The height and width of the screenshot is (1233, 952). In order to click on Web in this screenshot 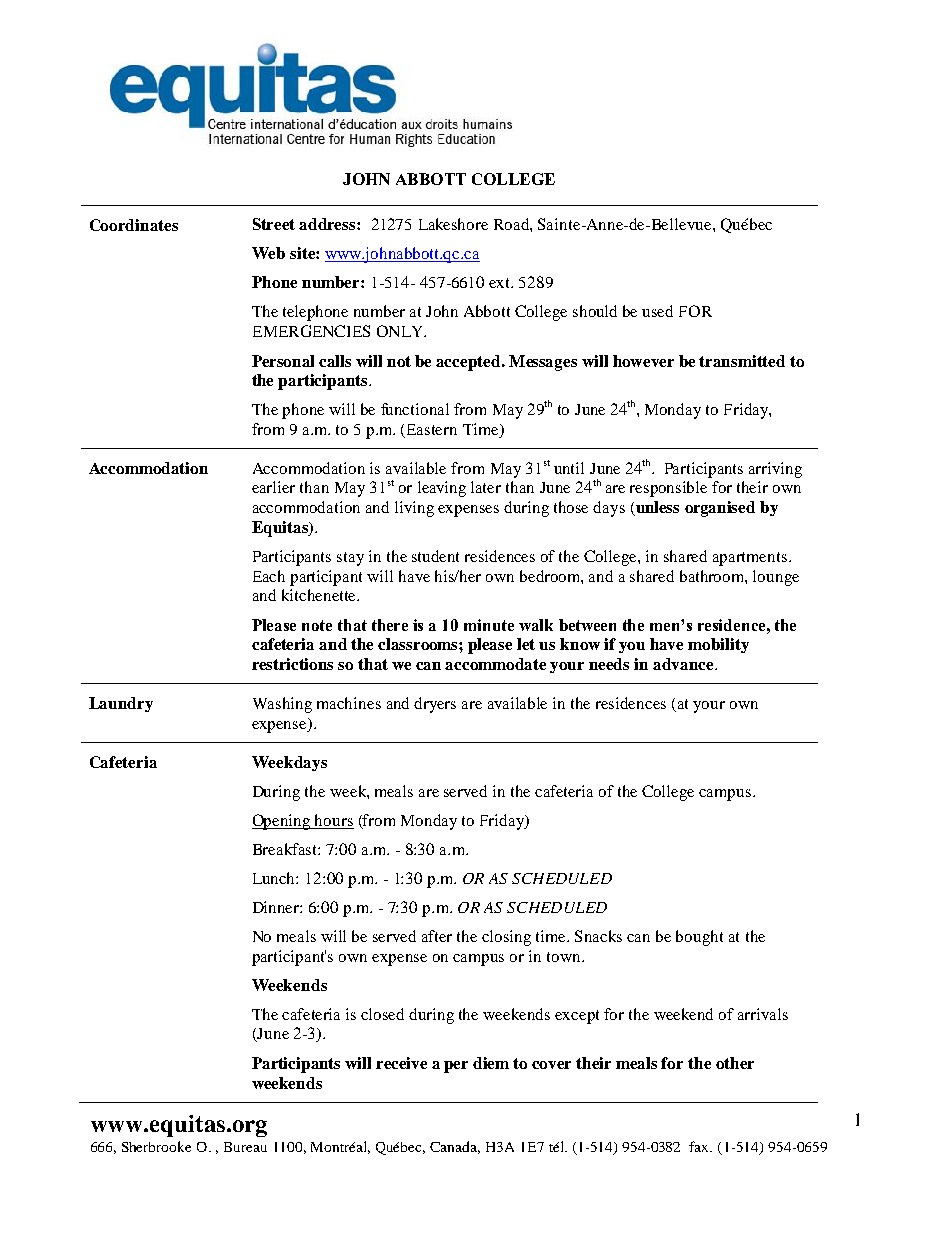, I will do `click(268, 253)`.
